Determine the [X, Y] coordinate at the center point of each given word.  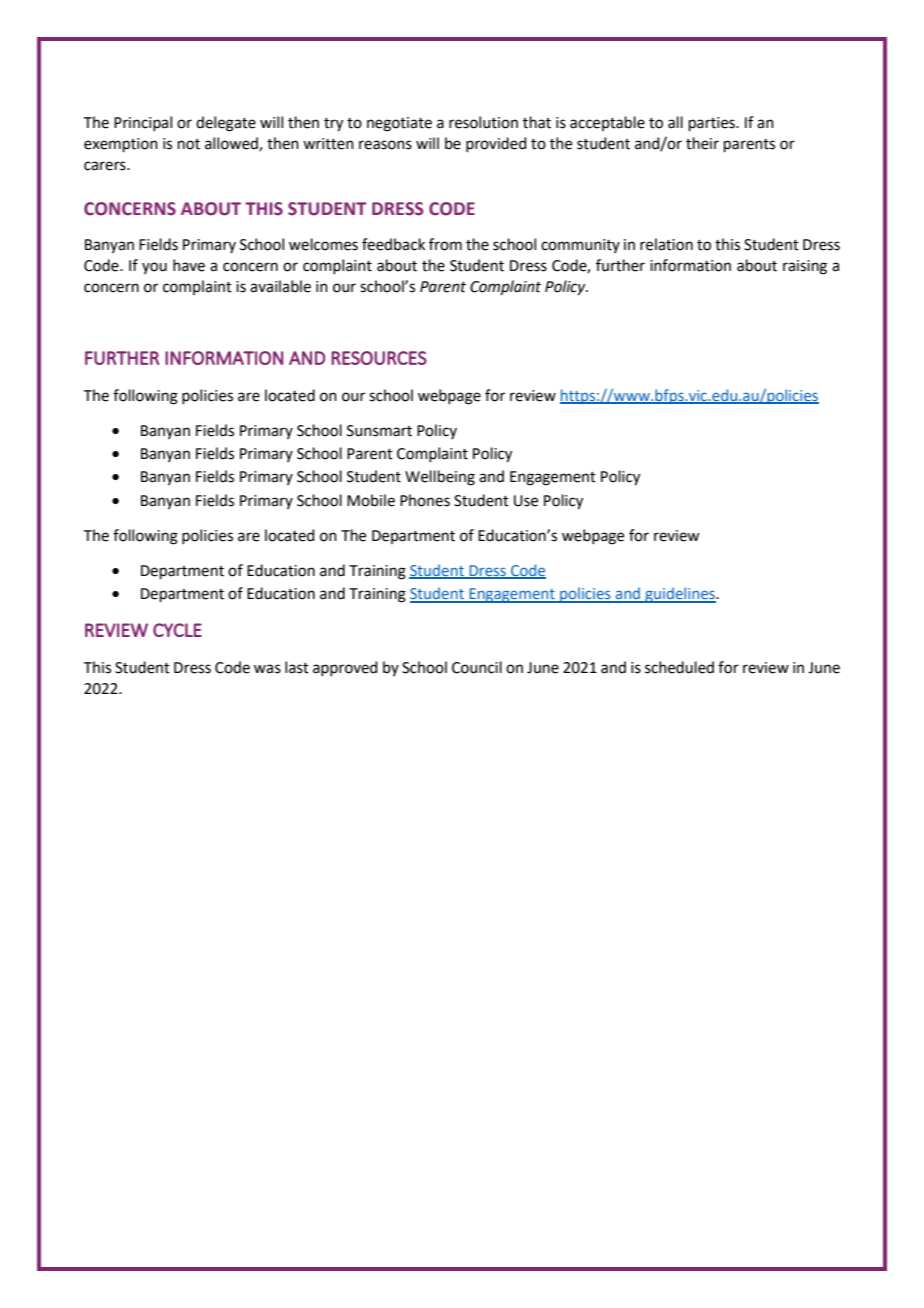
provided [496, 144]
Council [477, 667]
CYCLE [177, 630]
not [189, 144]
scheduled [679, 667]
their [702, 143]
